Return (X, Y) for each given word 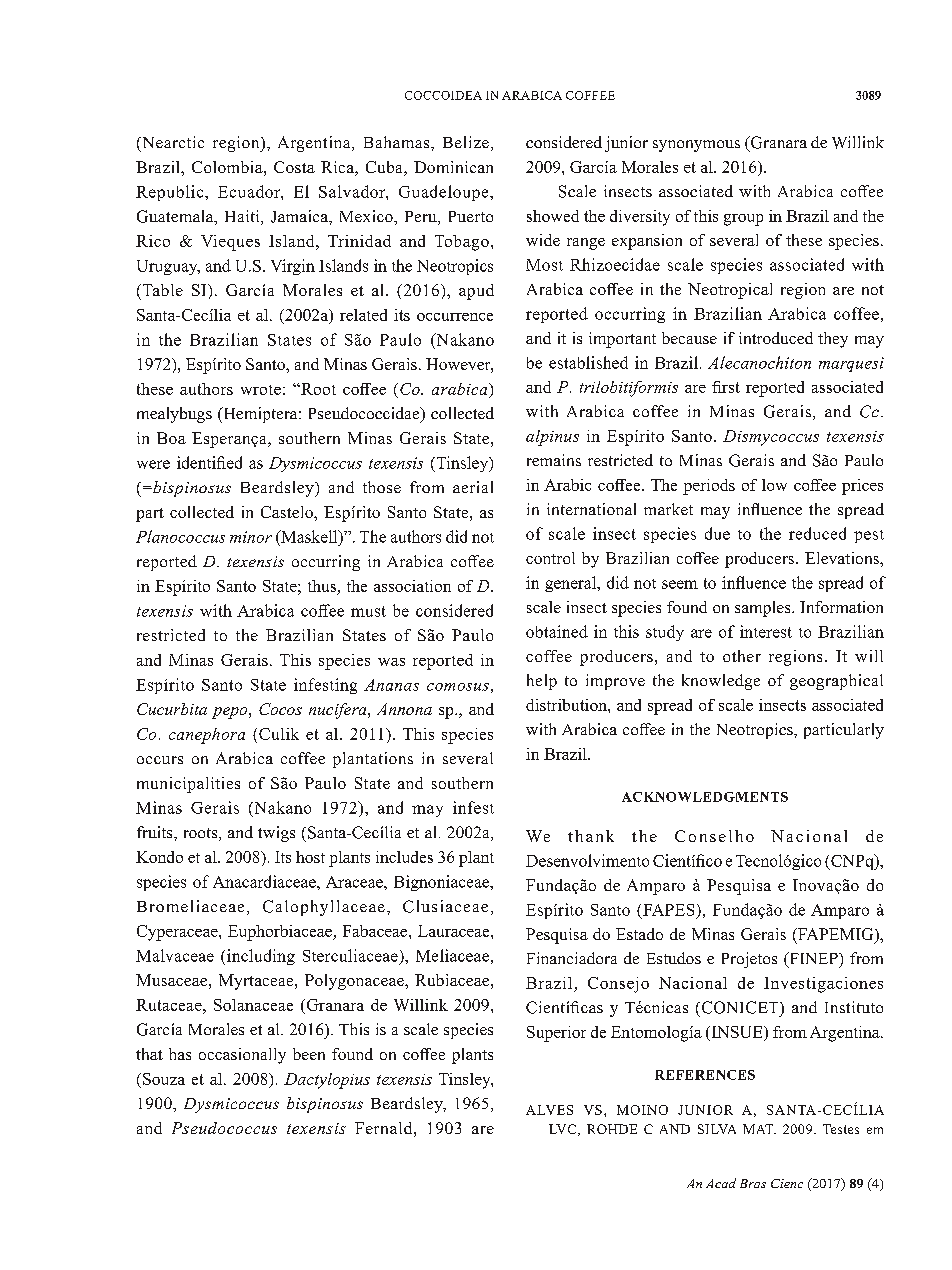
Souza (164, 1079)
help (542, 682)
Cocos (280, 709)
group (743, 220)
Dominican (453, 167)
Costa (294, 167)
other (742, 656)
